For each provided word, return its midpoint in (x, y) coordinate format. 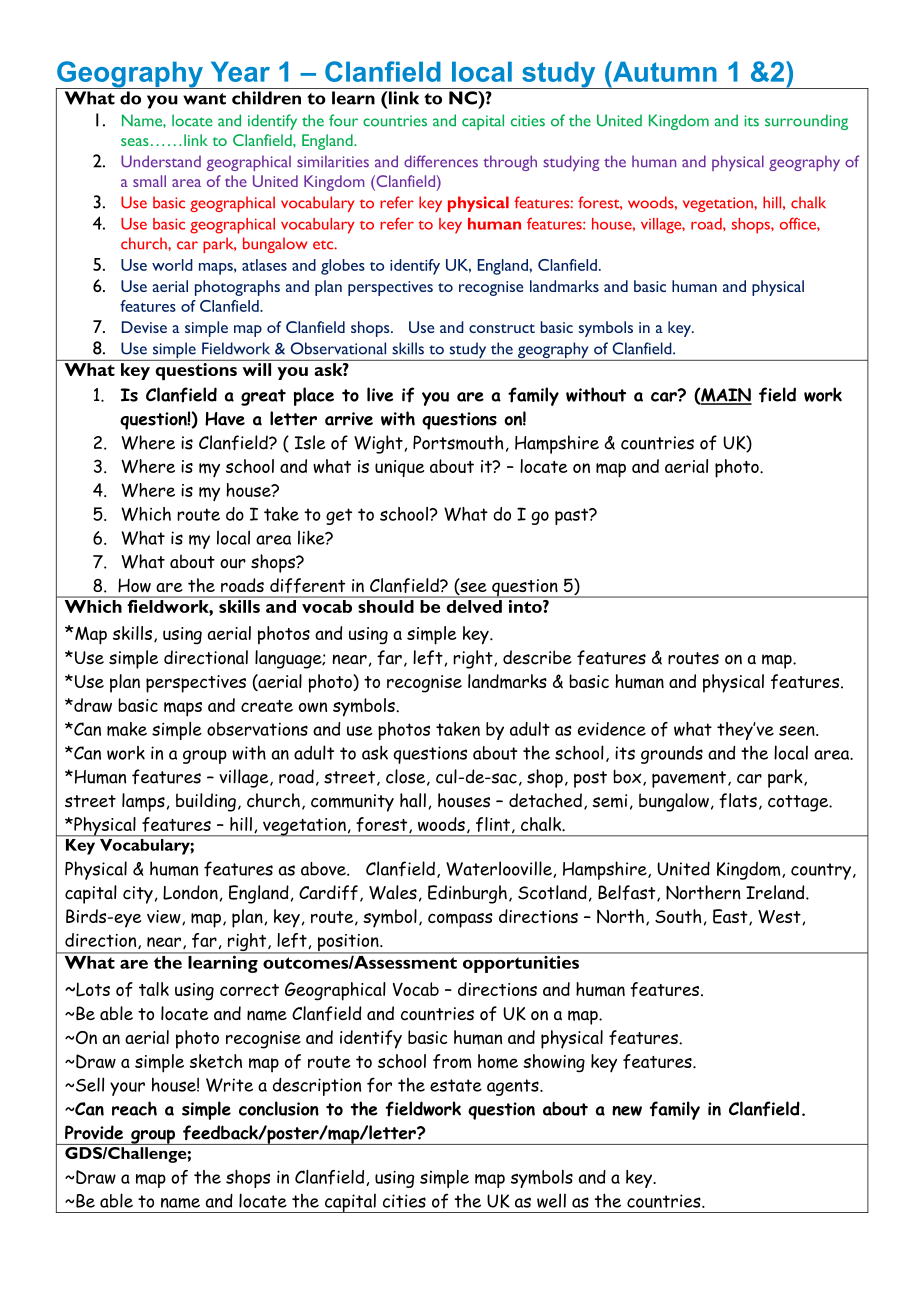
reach (134, 1108)
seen (798, 730)
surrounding (806, 122)
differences (441, 161)
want (204, 99)
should (386, 606)
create (267, 706)
